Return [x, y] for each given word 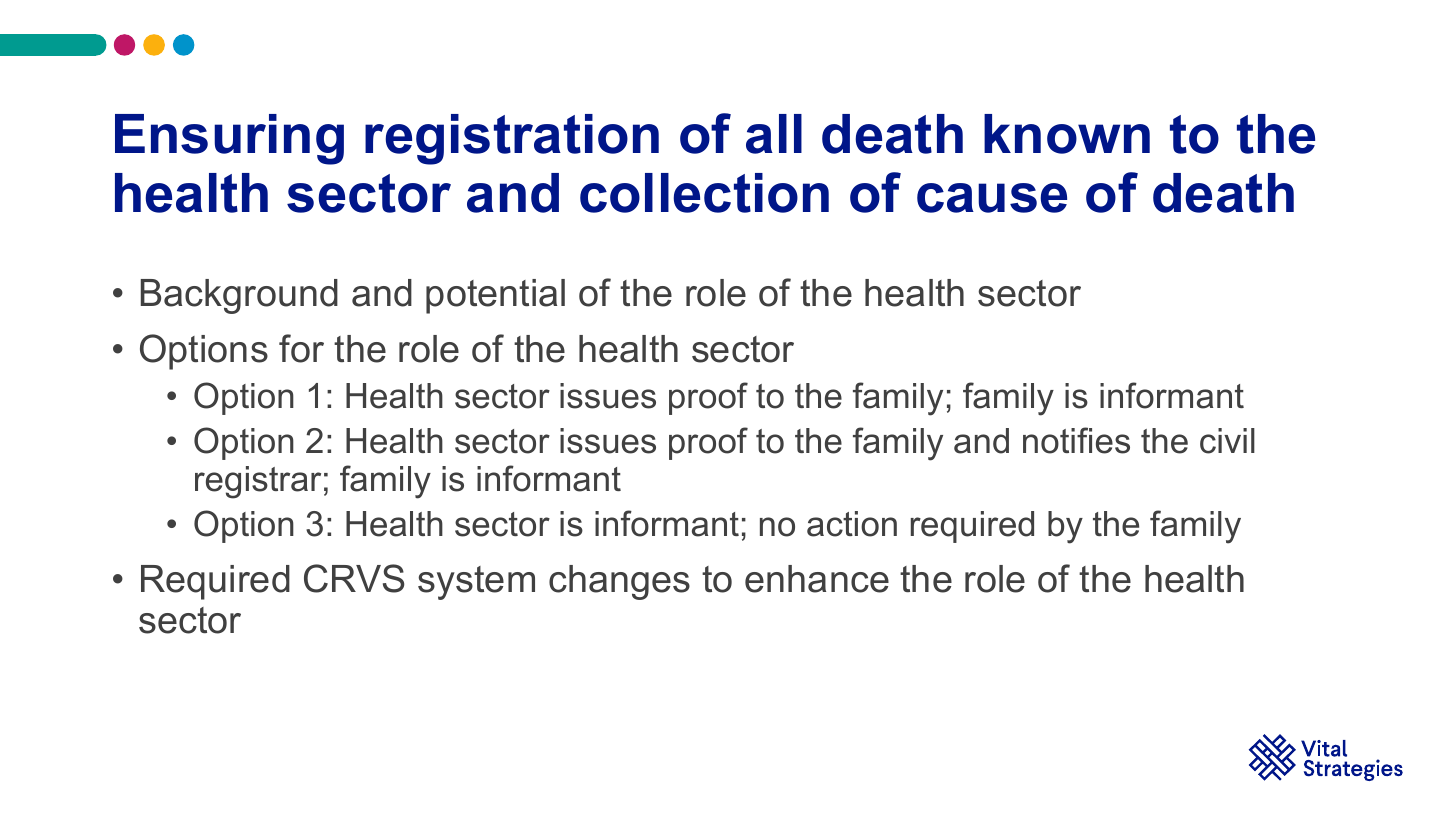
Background [239, 296]
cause [992, 198]
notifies [1076, 440]
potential [495, 296]
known [1067, 134]
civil [1227, 441]
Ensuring [229, 139]
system [476, 583]
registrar [258, 482]
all [774, 134]
